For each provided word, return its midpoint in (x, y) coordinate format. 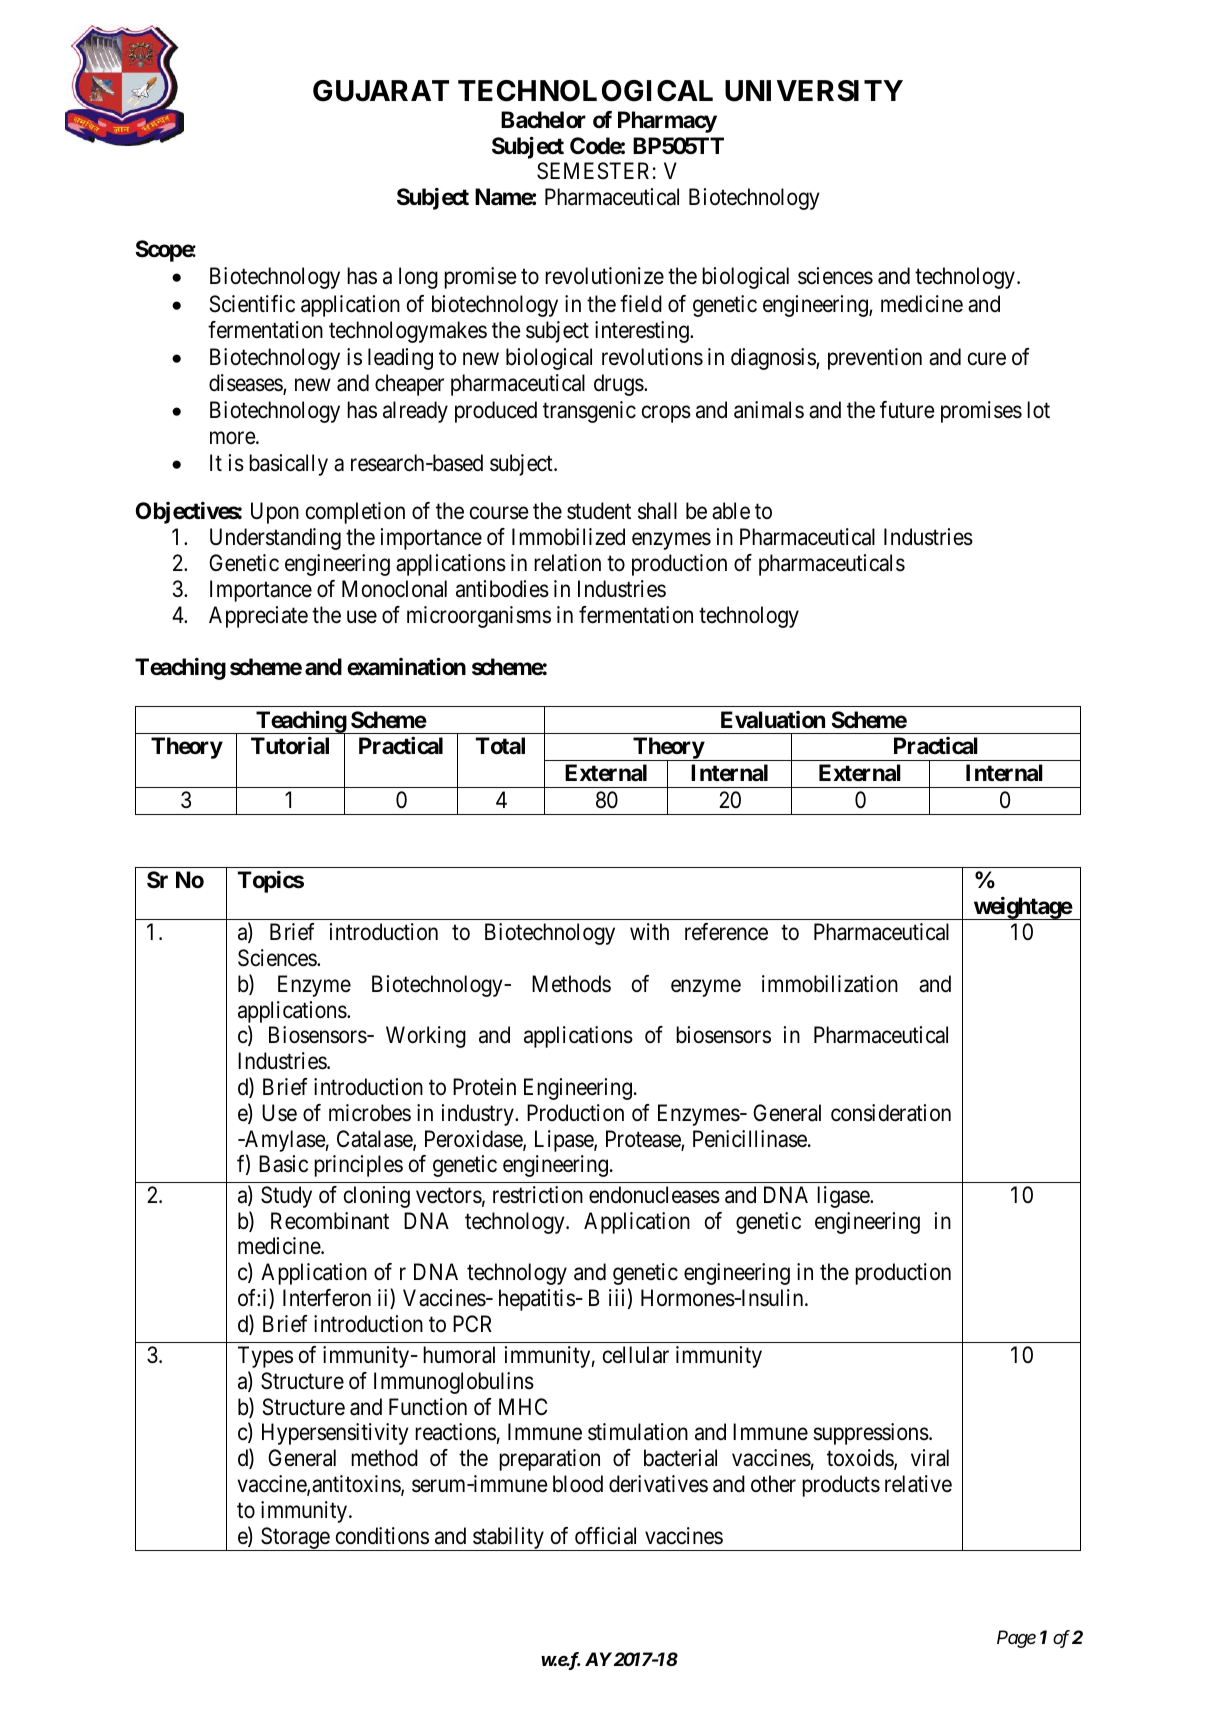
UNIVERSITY (814, 91)
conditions (382, 1536)
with (649, 931)
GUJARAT (381, 91)
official (605, 1536)
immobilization (830, 984)
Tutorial (290, 746)
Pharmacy (667, 122)
